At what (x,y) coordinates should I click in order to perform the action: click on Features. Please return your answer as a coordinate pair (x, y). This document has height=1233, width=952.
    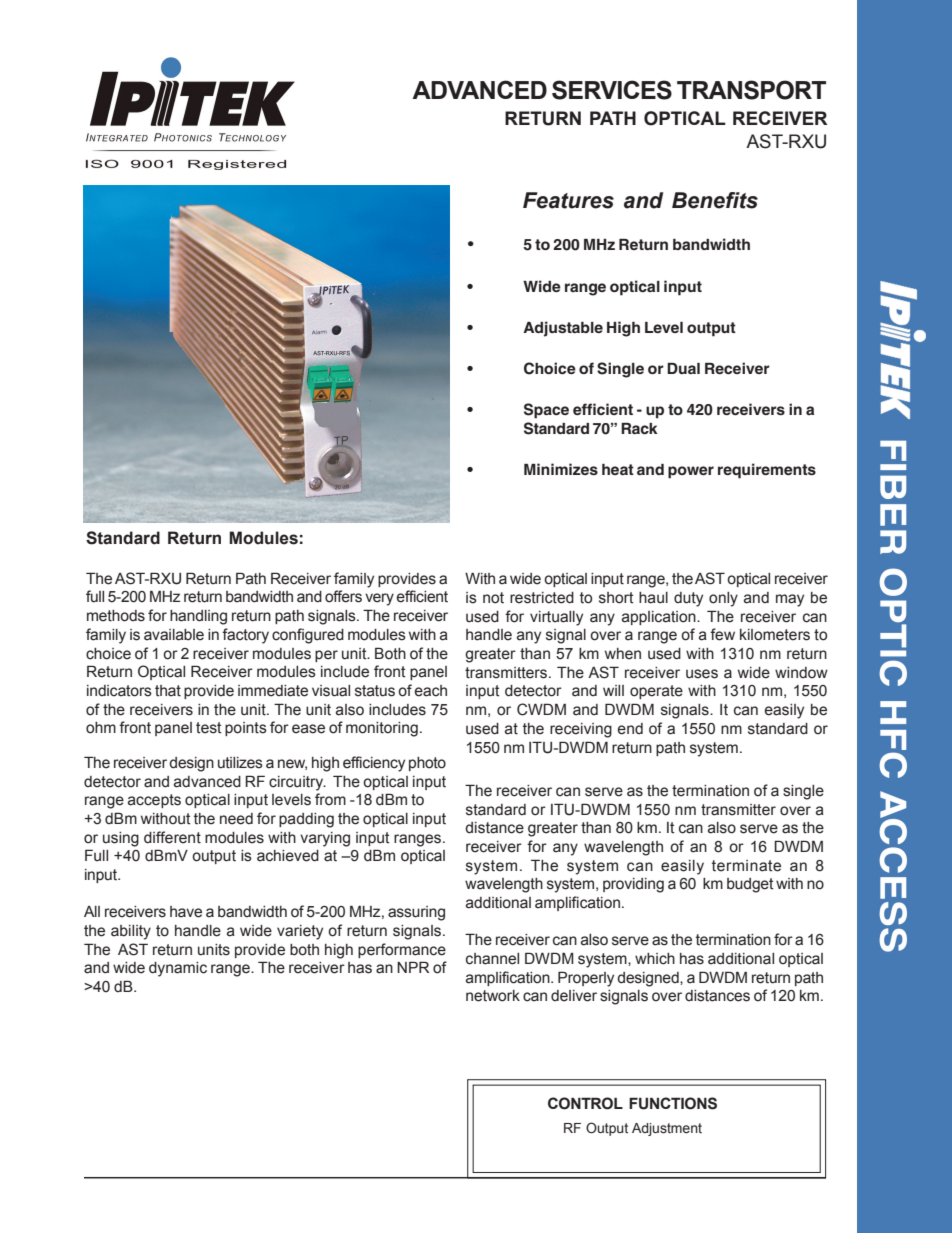
    Looking at the image, I should click on (568, 200).
